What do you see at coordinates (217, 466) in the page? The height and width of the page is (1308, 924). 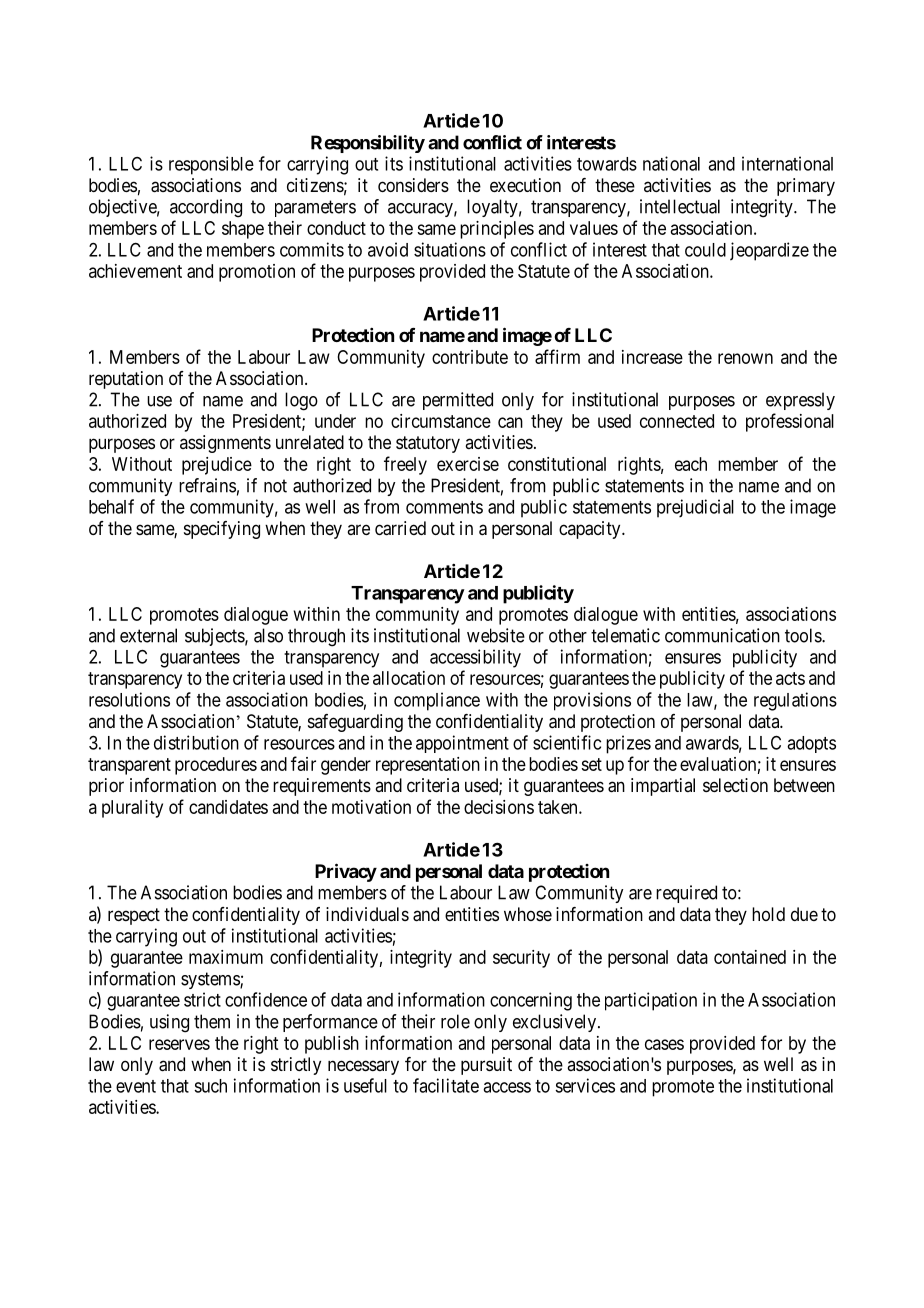 I see `prejudice` at bounding box center [217, 466].
